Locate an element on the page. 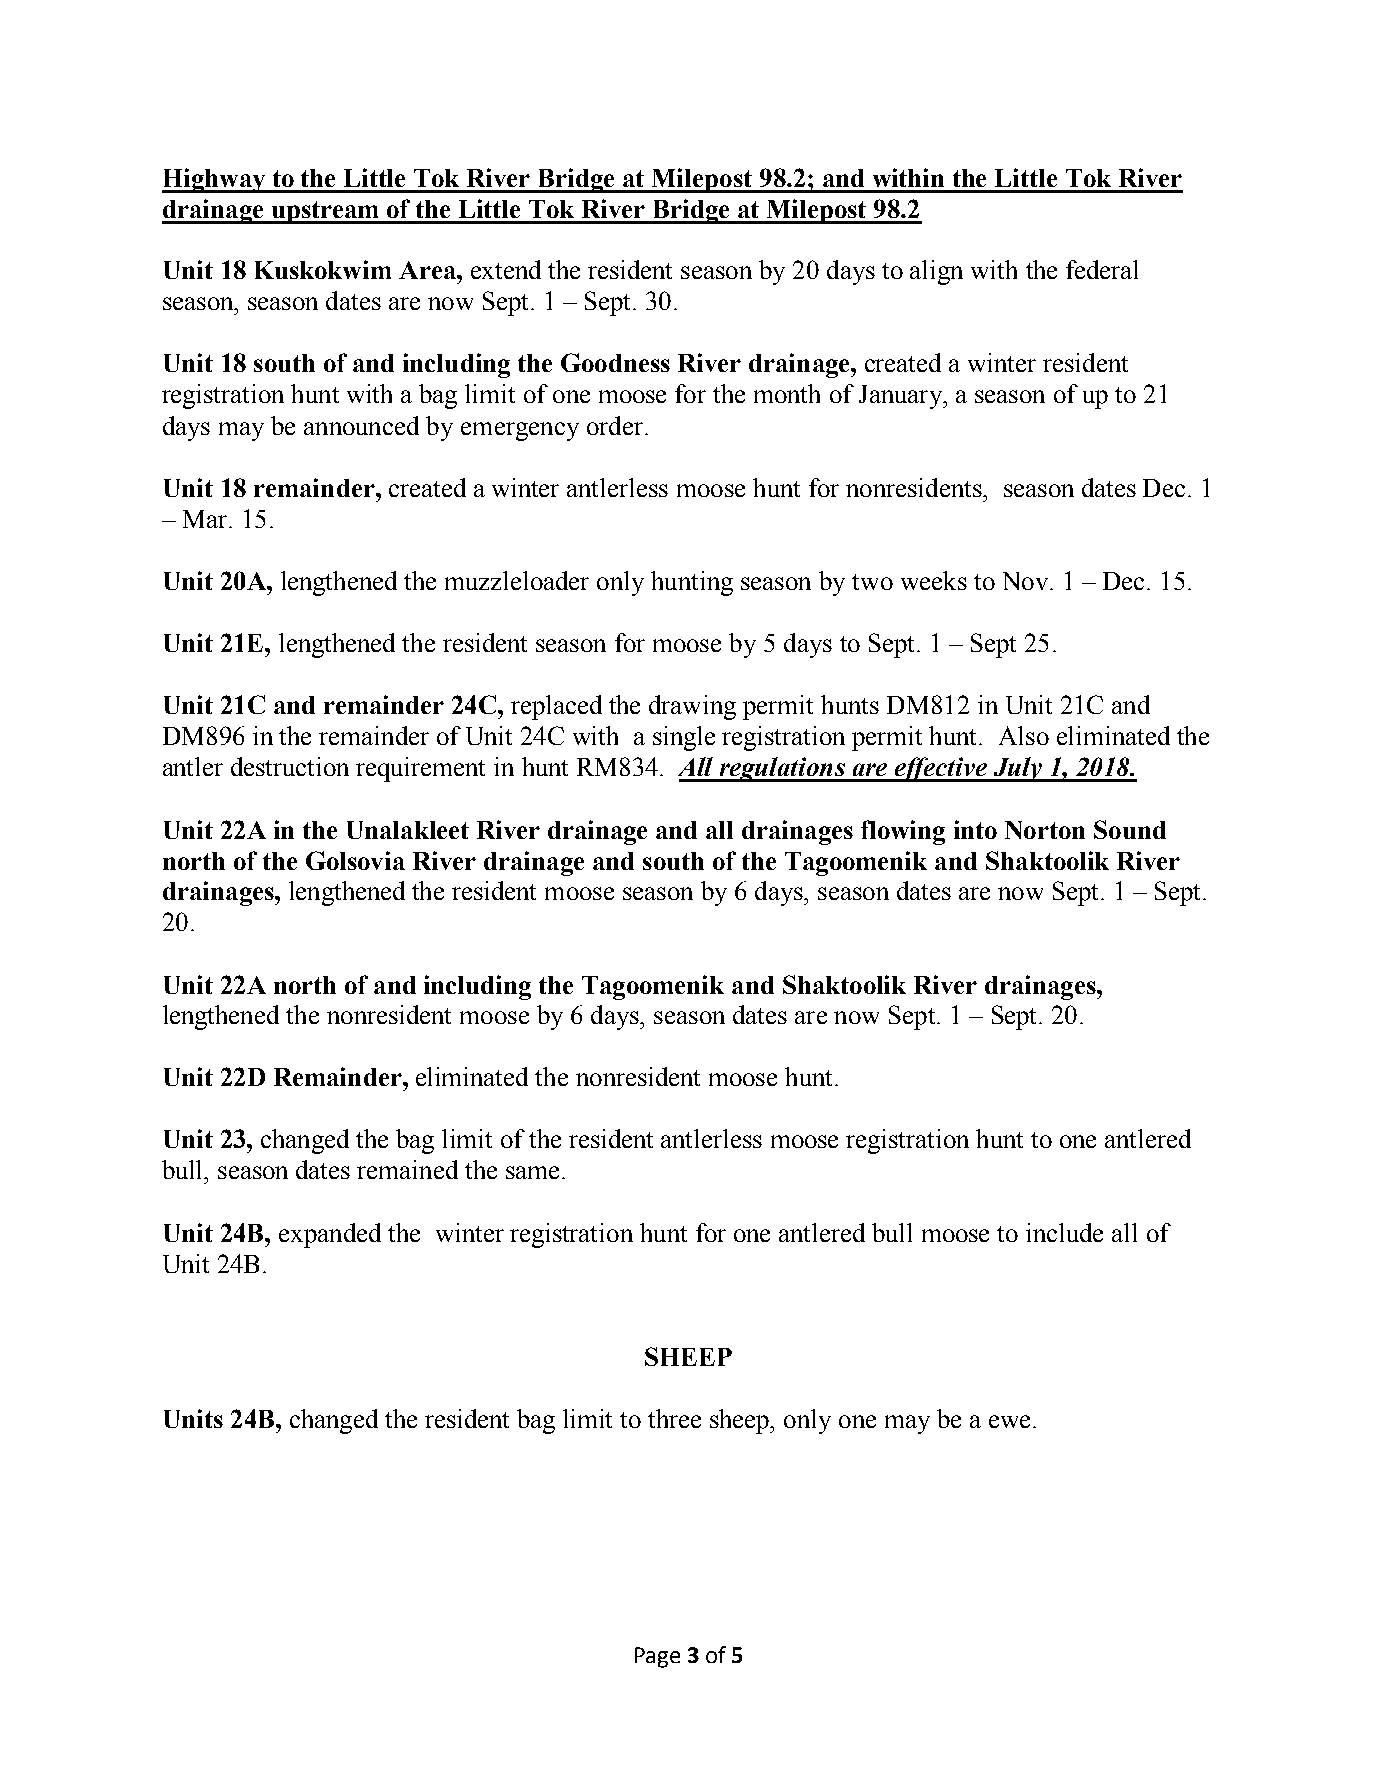 This image has width=1376, height=1781. destruction is located at coordinates (290, 766).
